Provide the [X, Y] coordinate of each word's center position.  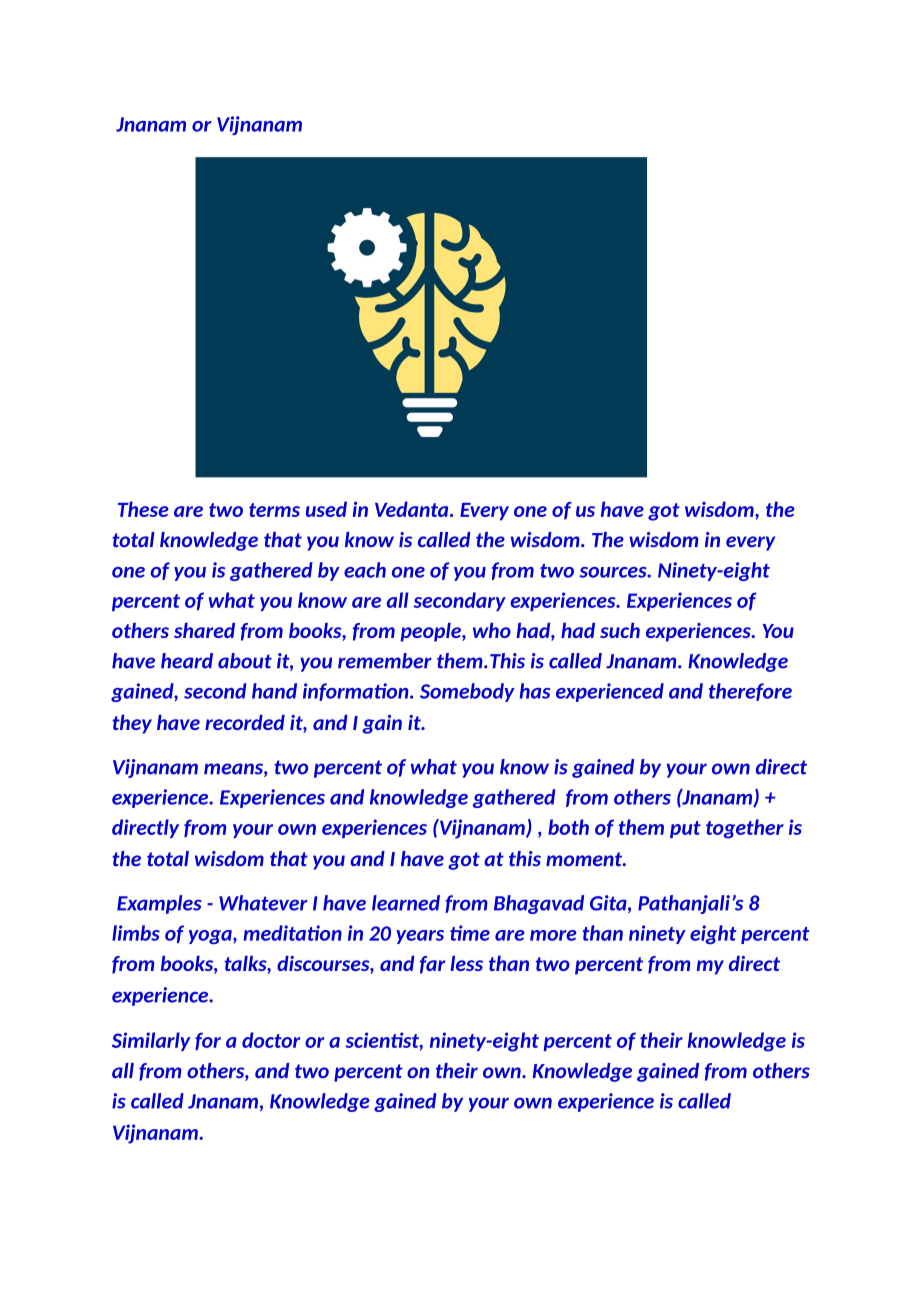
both [568, 827]
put [685, 829]
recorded [245, 722]
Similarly [151, 1041]
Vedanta [413, 509]
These [143, 509]
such [620, 630]
